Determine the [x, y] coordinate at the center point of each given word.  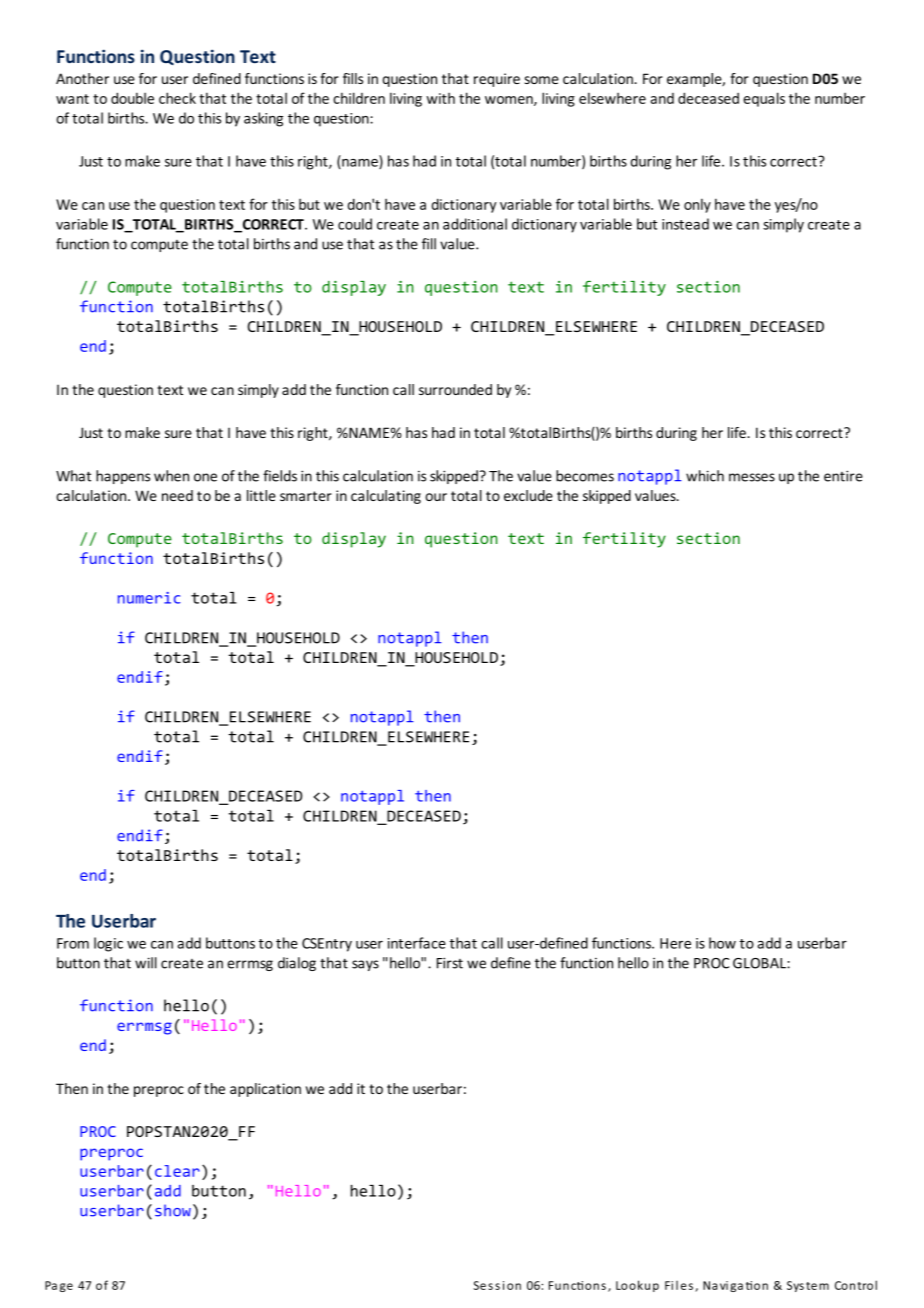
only [697, 205]
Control [856, 1285]
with [440, 98]
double [132, 98]
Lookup [637, 1286]
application [265, 1090]
